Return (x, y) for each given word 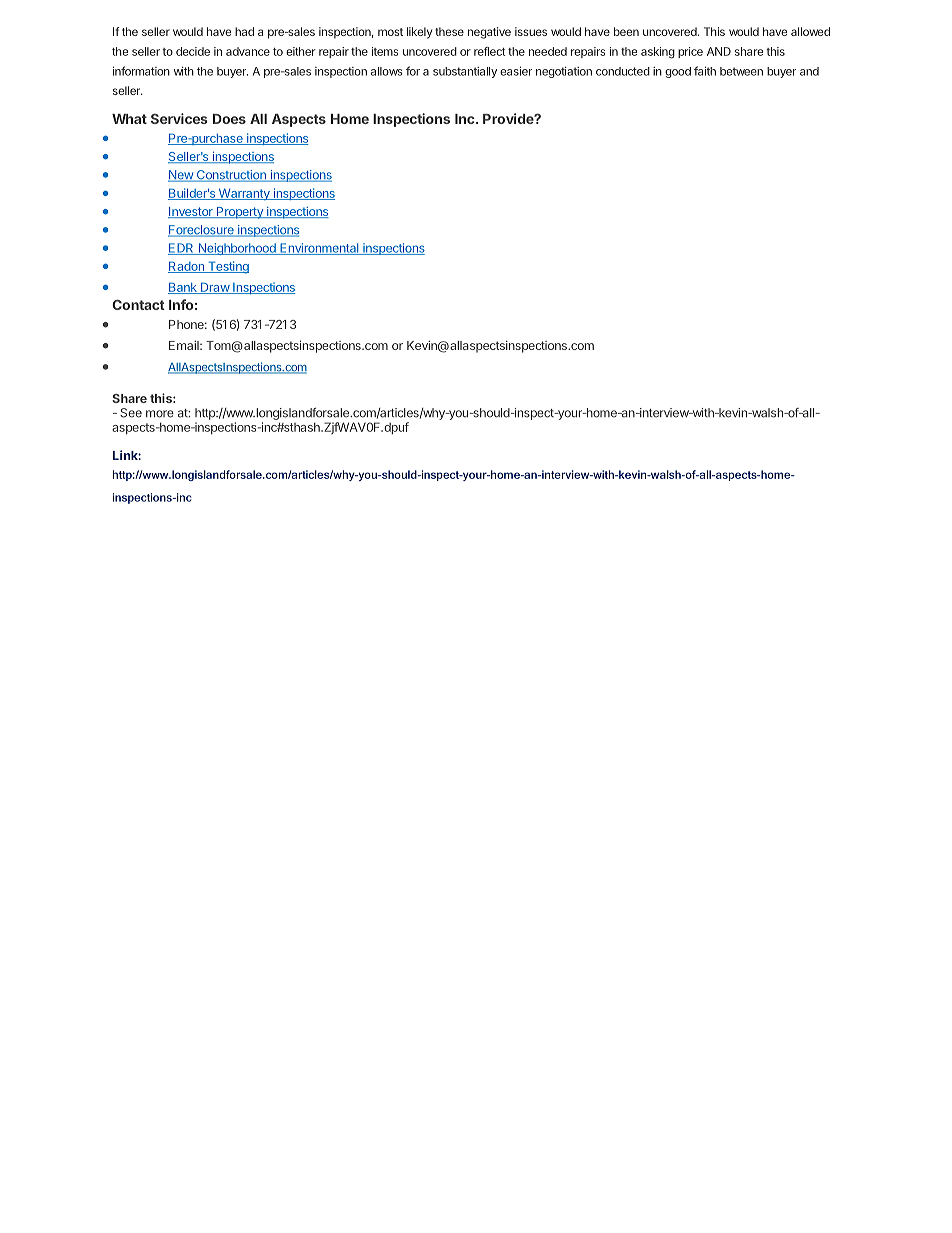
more (160, 414)
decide (193, 51)
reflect (489, 51)
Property (239, 213)
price (690, 52)
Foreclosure (202, 231)
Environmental (319, 249)
